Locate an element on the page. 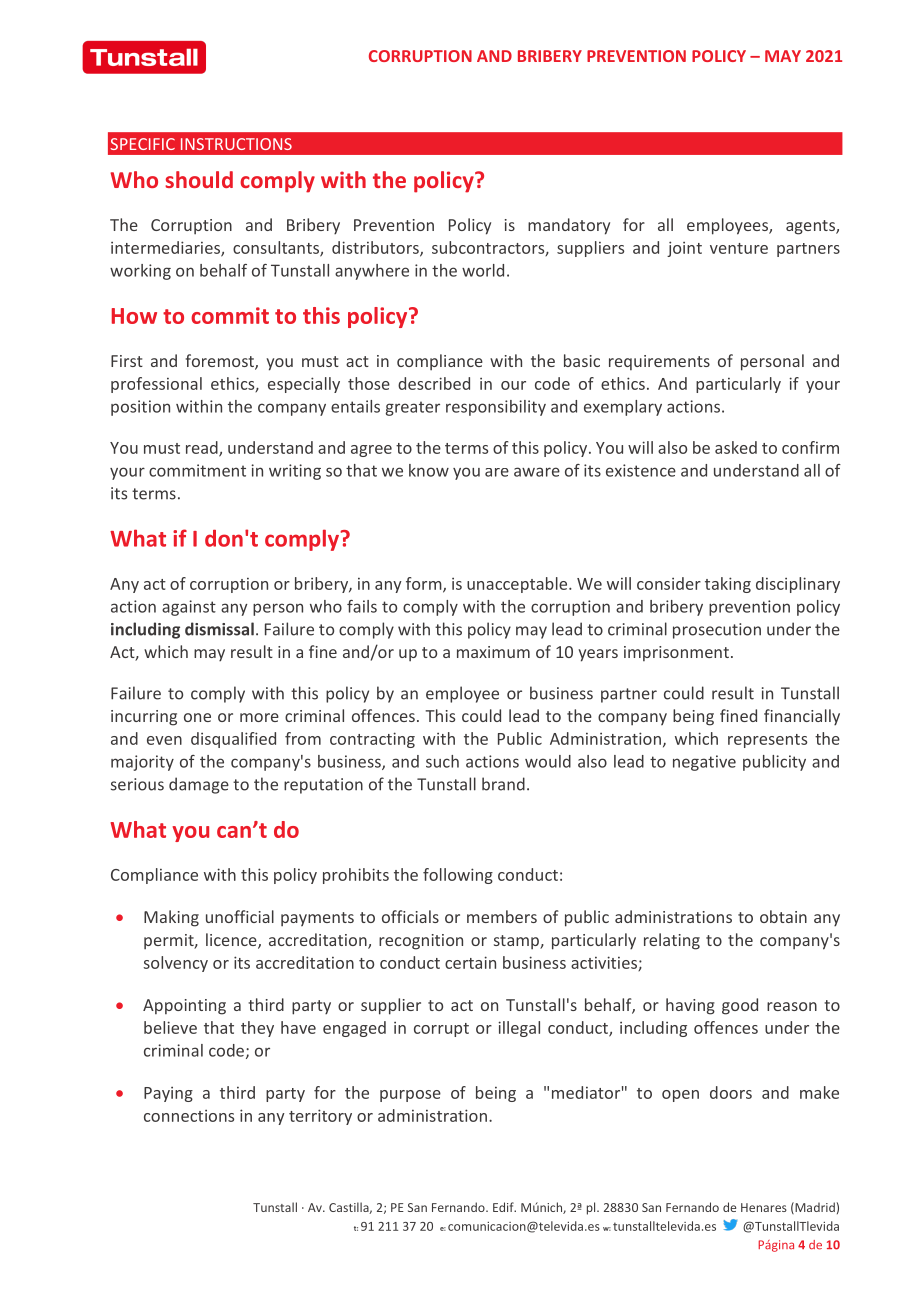 The height and width of the image is (1308, 924). one is located at coordinates (197, 717).
